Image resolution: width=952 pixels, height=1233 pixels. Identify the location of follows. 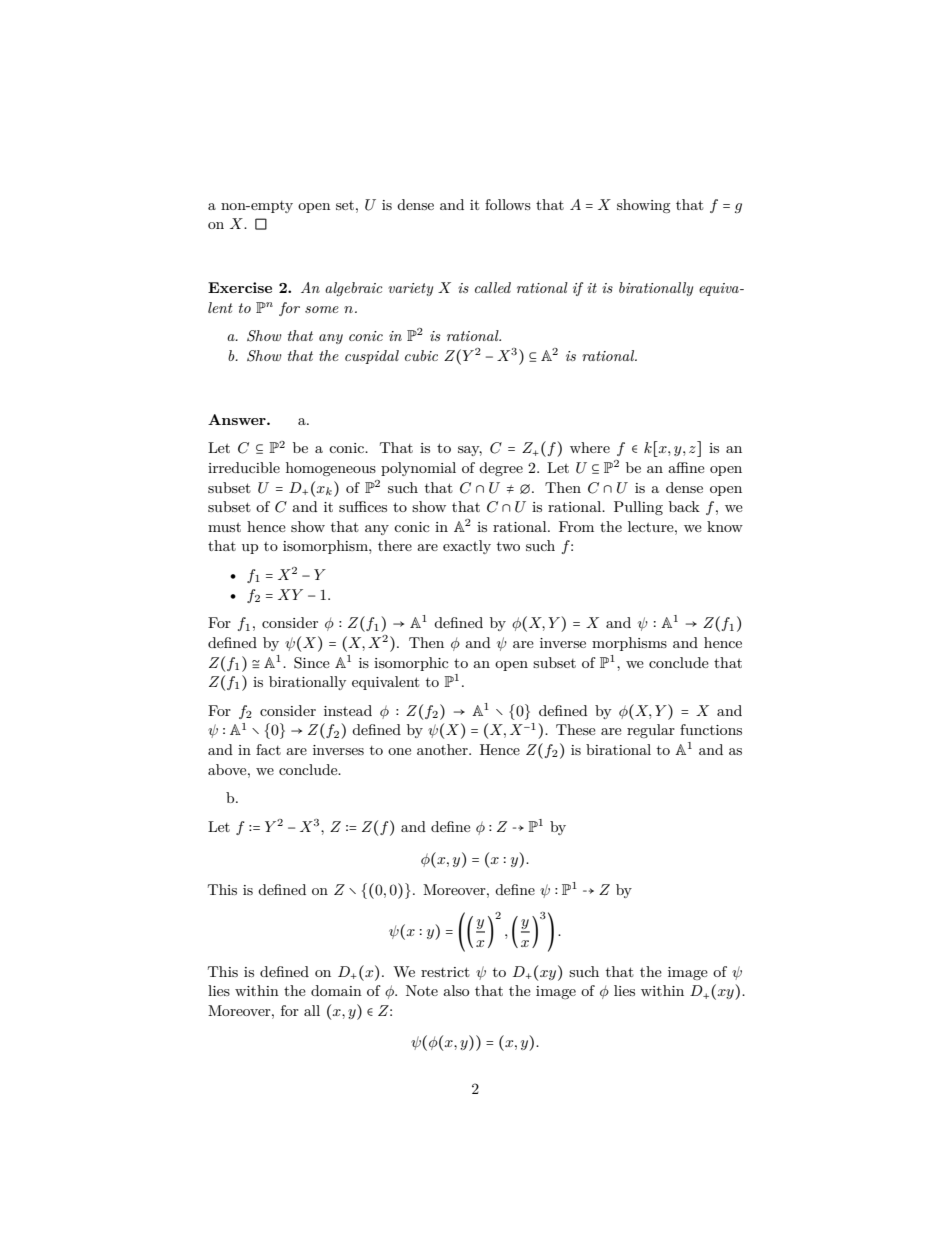
(508, 204).
